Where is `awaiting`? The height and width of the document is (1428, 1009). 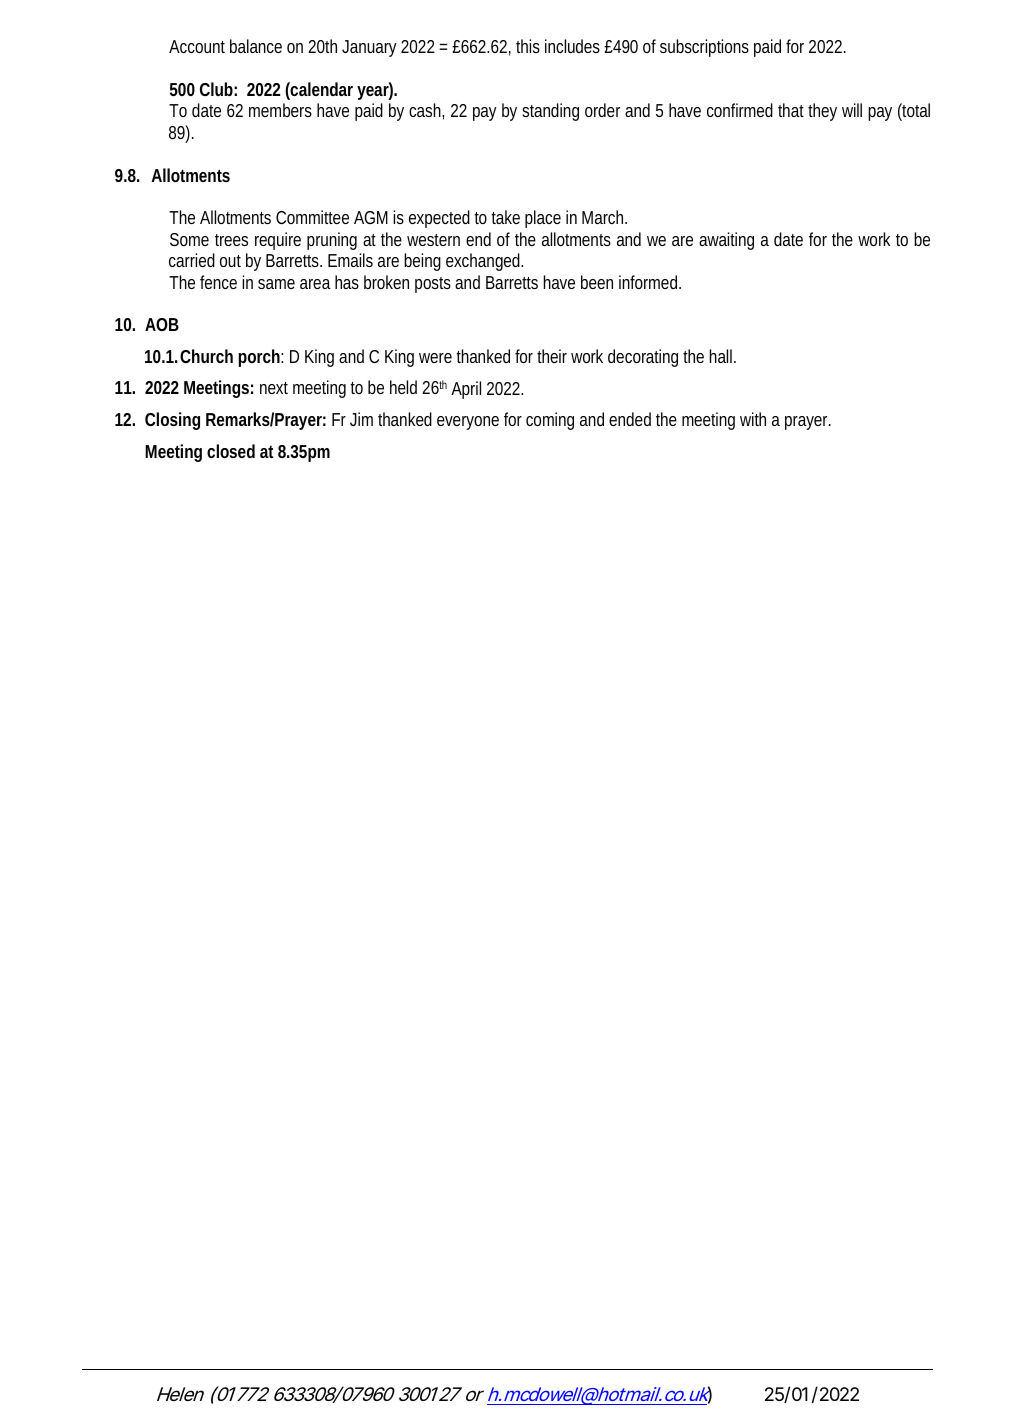
awaiting is located at coordinates (726, 241).
